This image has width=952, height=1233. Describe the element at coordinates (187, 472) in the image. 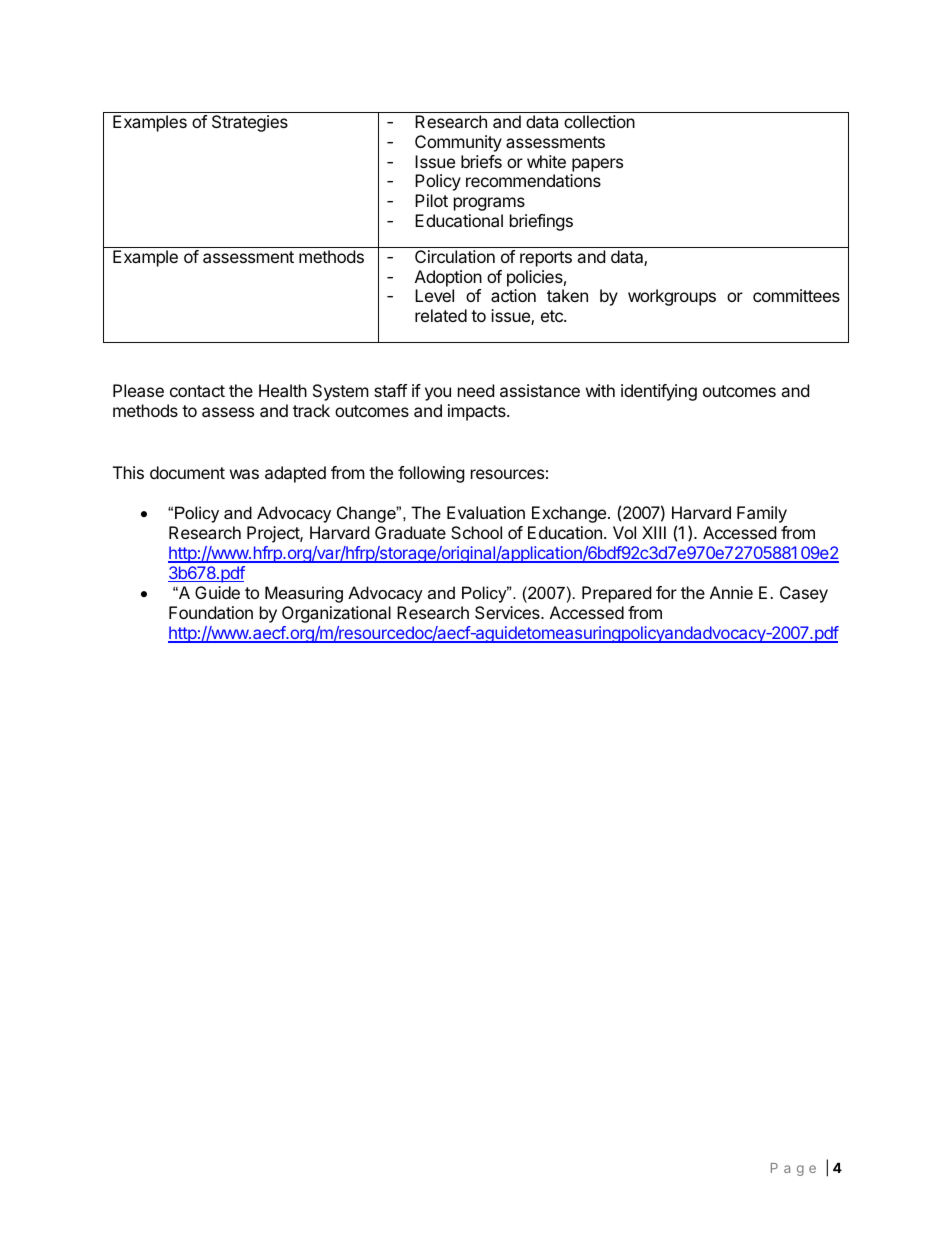

I see `document` at that location.
